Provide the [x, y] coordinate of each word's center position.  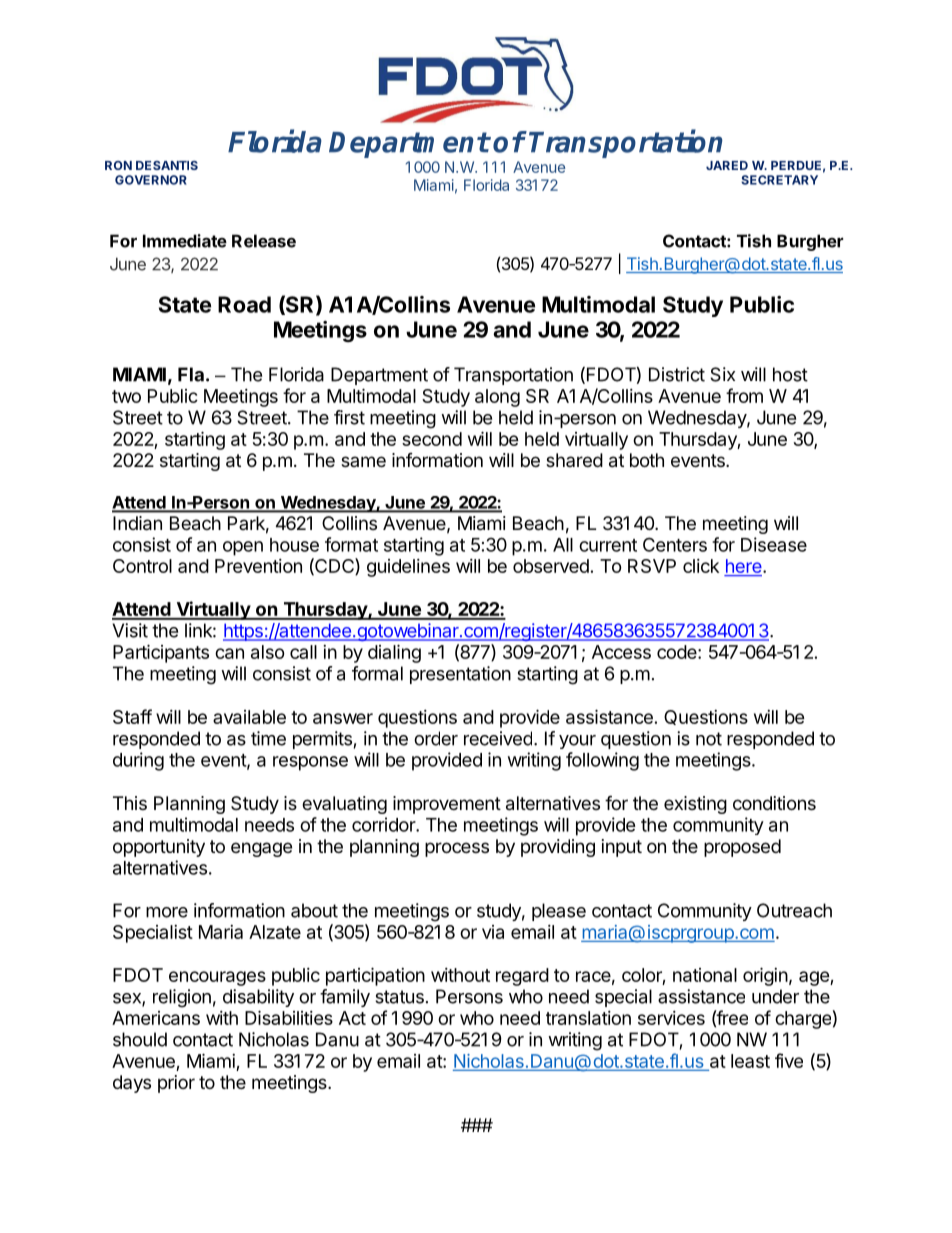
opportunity [159, 848]
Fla [191, 374]
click [701, 566]
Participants [161, 653]
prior [176, 1084]
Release [264, 241]
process [457, 849]
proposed [742, 848]
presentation [460, 675]
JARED [727, 165]
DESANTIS [167, 165]
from [744, 395]
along [497, 398]
